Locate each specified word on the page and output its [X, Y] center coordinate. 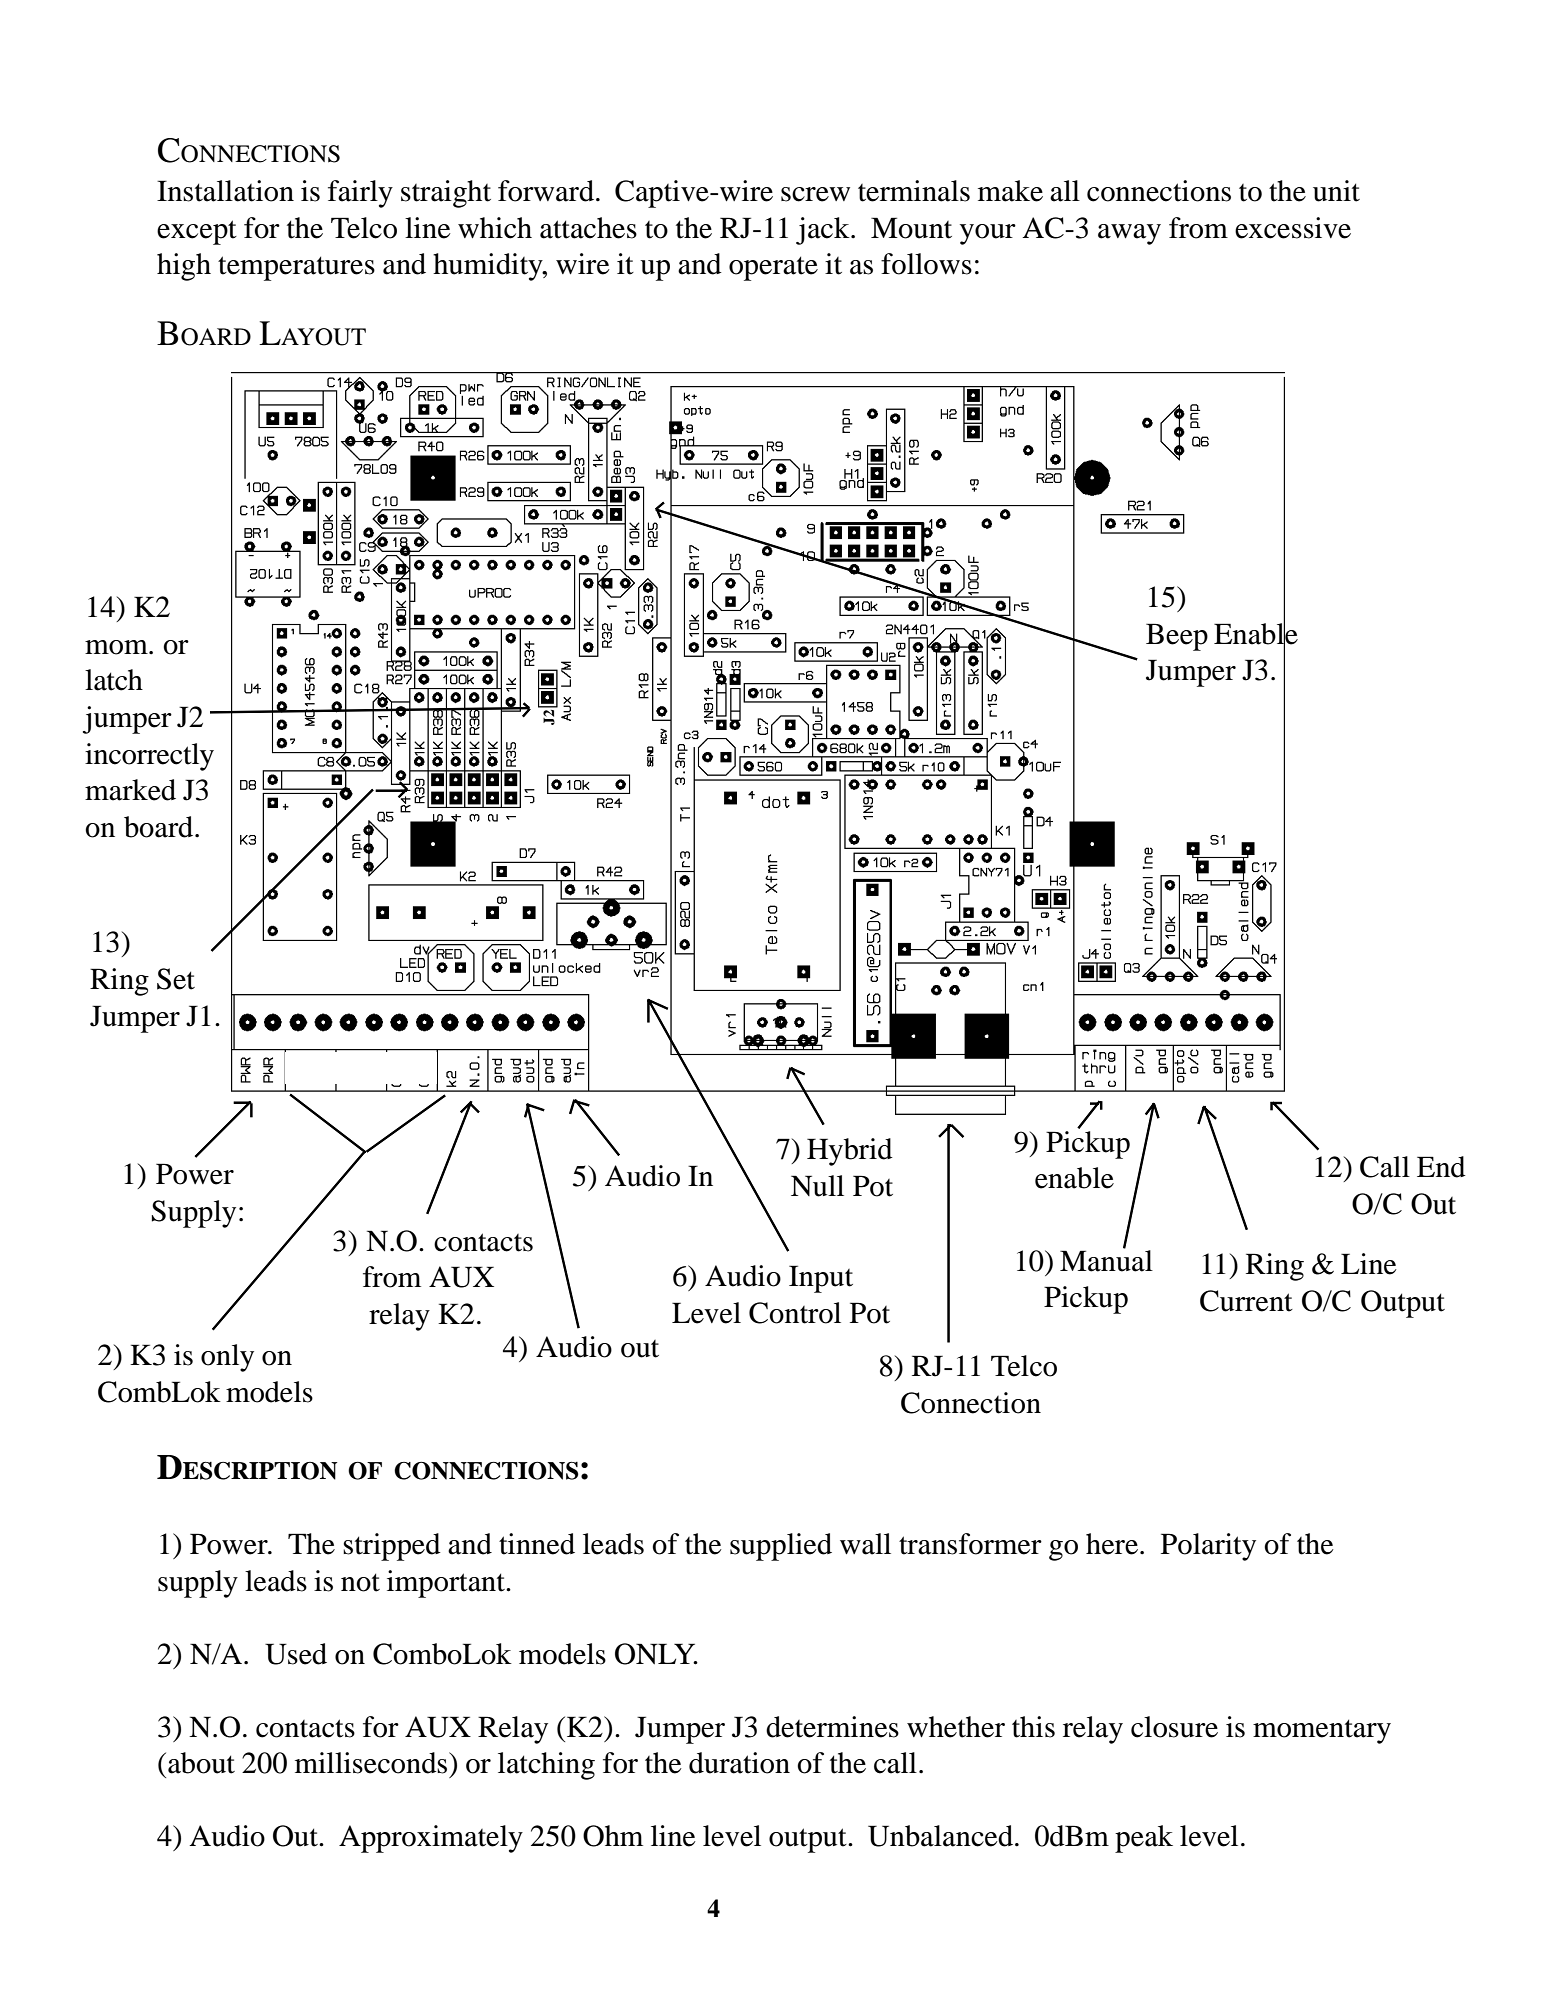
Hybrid [850, 1152]
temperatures [296, 268]
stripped [392, 1547]
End [1441, 1167]
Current [1246, 1301]
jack [824, 231]
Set [176, 979]
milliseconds [372, 1763]
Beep [1177, 637]
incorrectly [149, 757]
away [1129, 234]
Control [795, 1313]
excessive [1293, 228]
